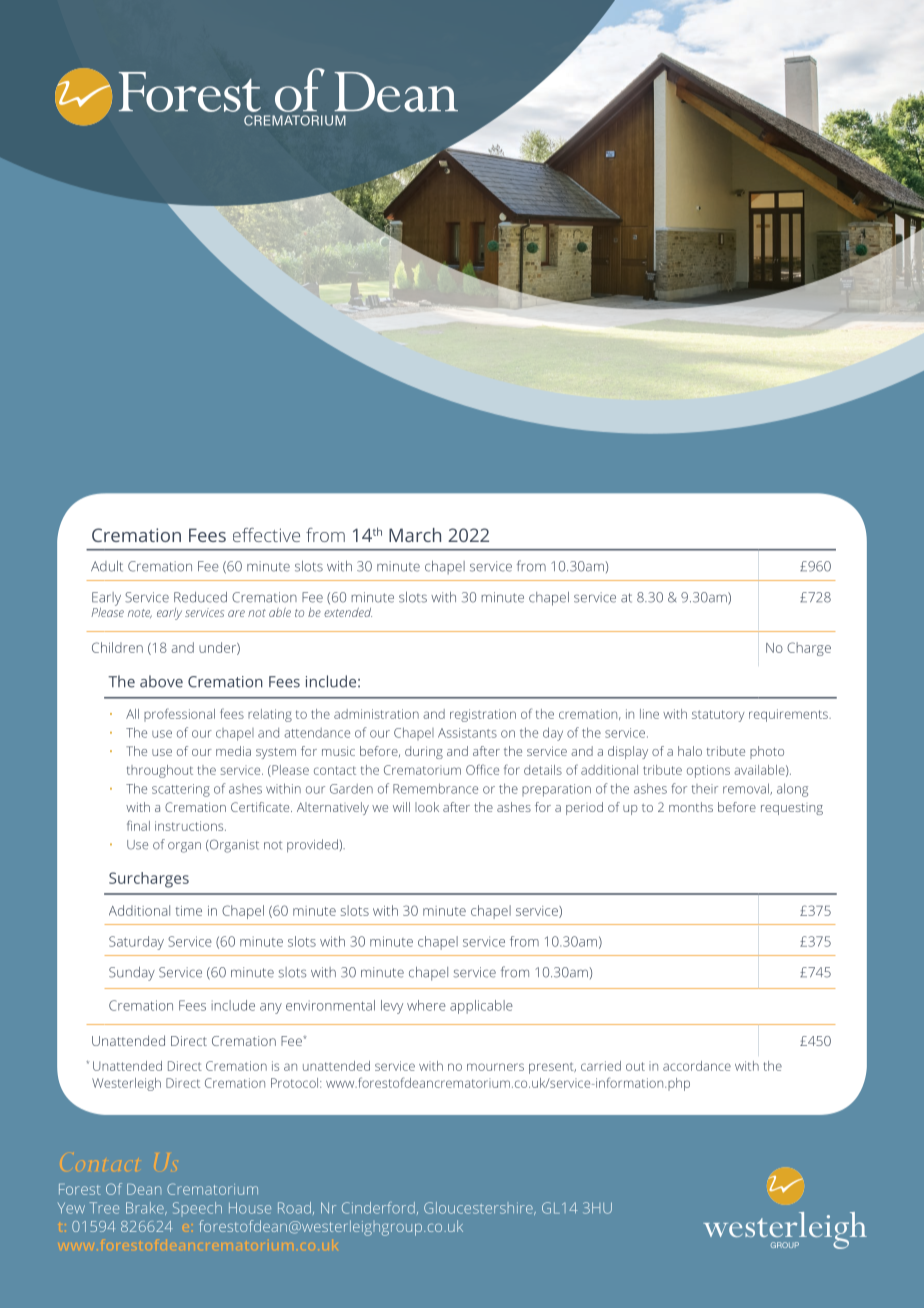 Image resolution: width=924 pixels, height=1308 pixels. I want to click on time, so click(188, 911).
